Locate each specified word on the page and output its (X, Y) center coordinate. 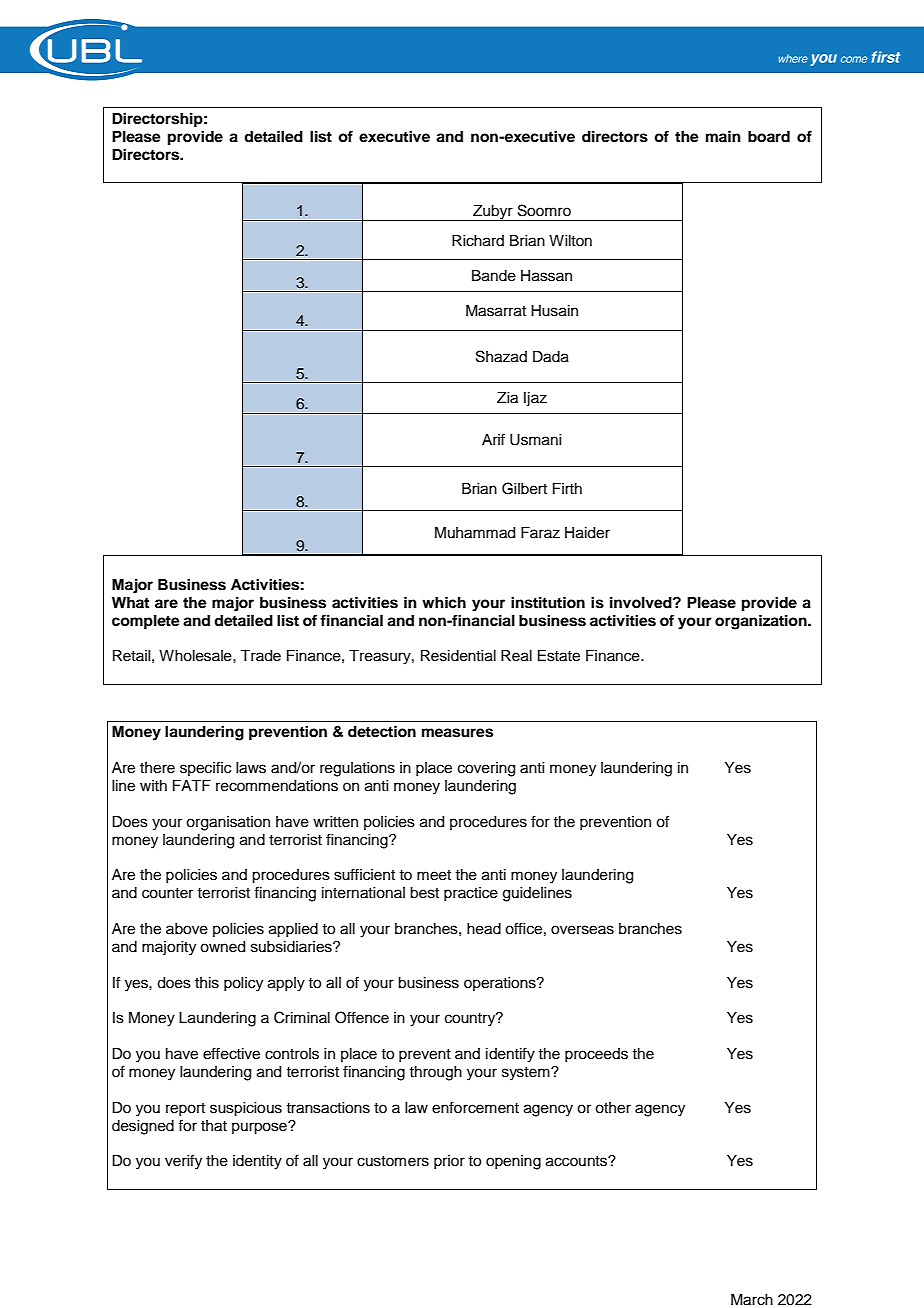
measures (457, 733)
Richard (478, 241)
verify (183, 1162)
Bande (494, 276)
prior (449, 1162)
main (723, 136)
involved (642, 602)
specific (205, 768)
